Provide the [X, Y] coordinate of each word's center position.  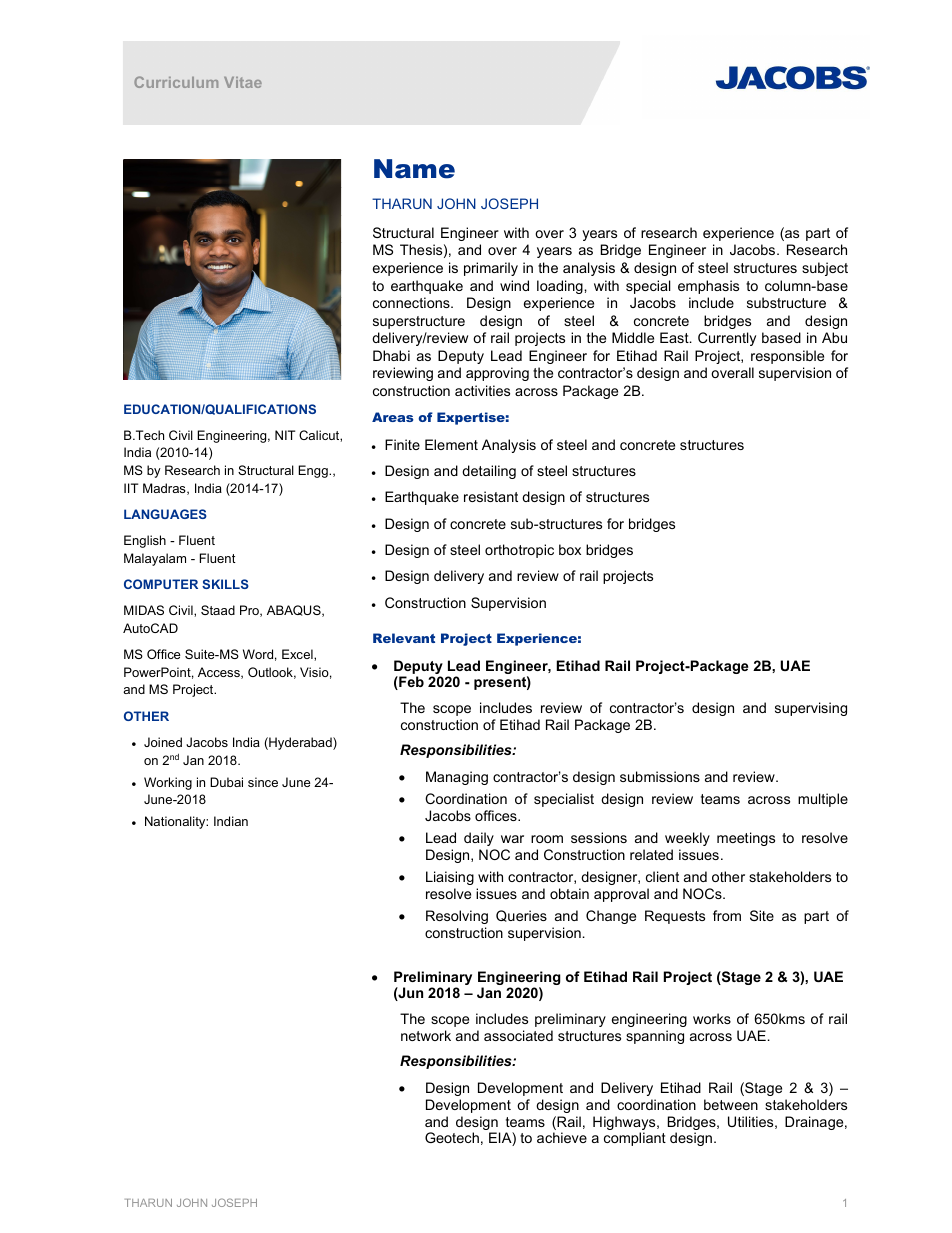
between [731, 1104]
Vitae [243, 82]
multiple [823, 800]
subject [825, 269]
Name [414, 169]
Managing [457, 778]
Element [451, 444]
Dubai [226, 782]
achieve [562, 1137]
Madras [165, 489]
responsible [787, 357]
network [426, 1035]
